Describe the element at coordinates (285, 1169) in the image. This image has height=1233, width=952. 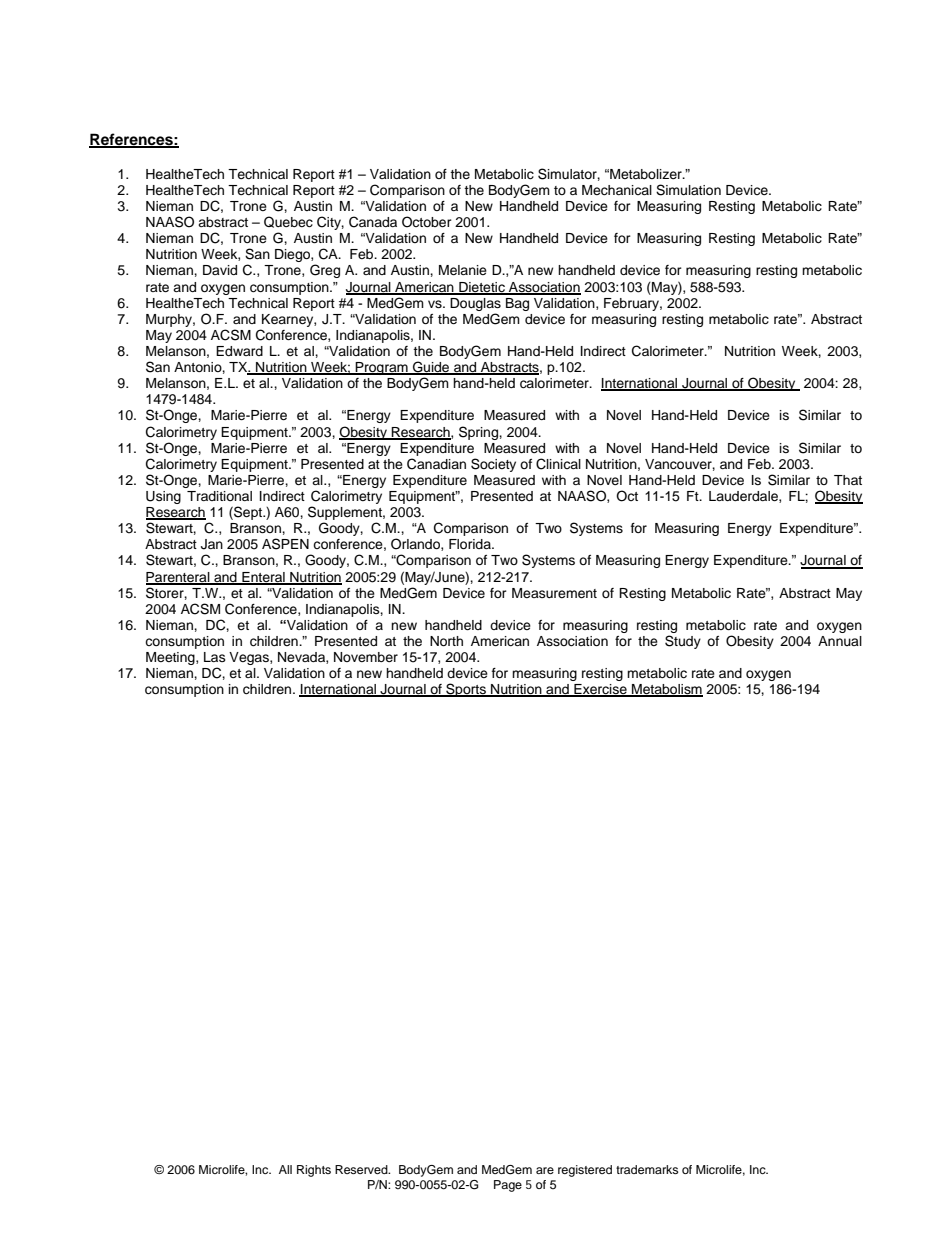
I see `All` at that location.
